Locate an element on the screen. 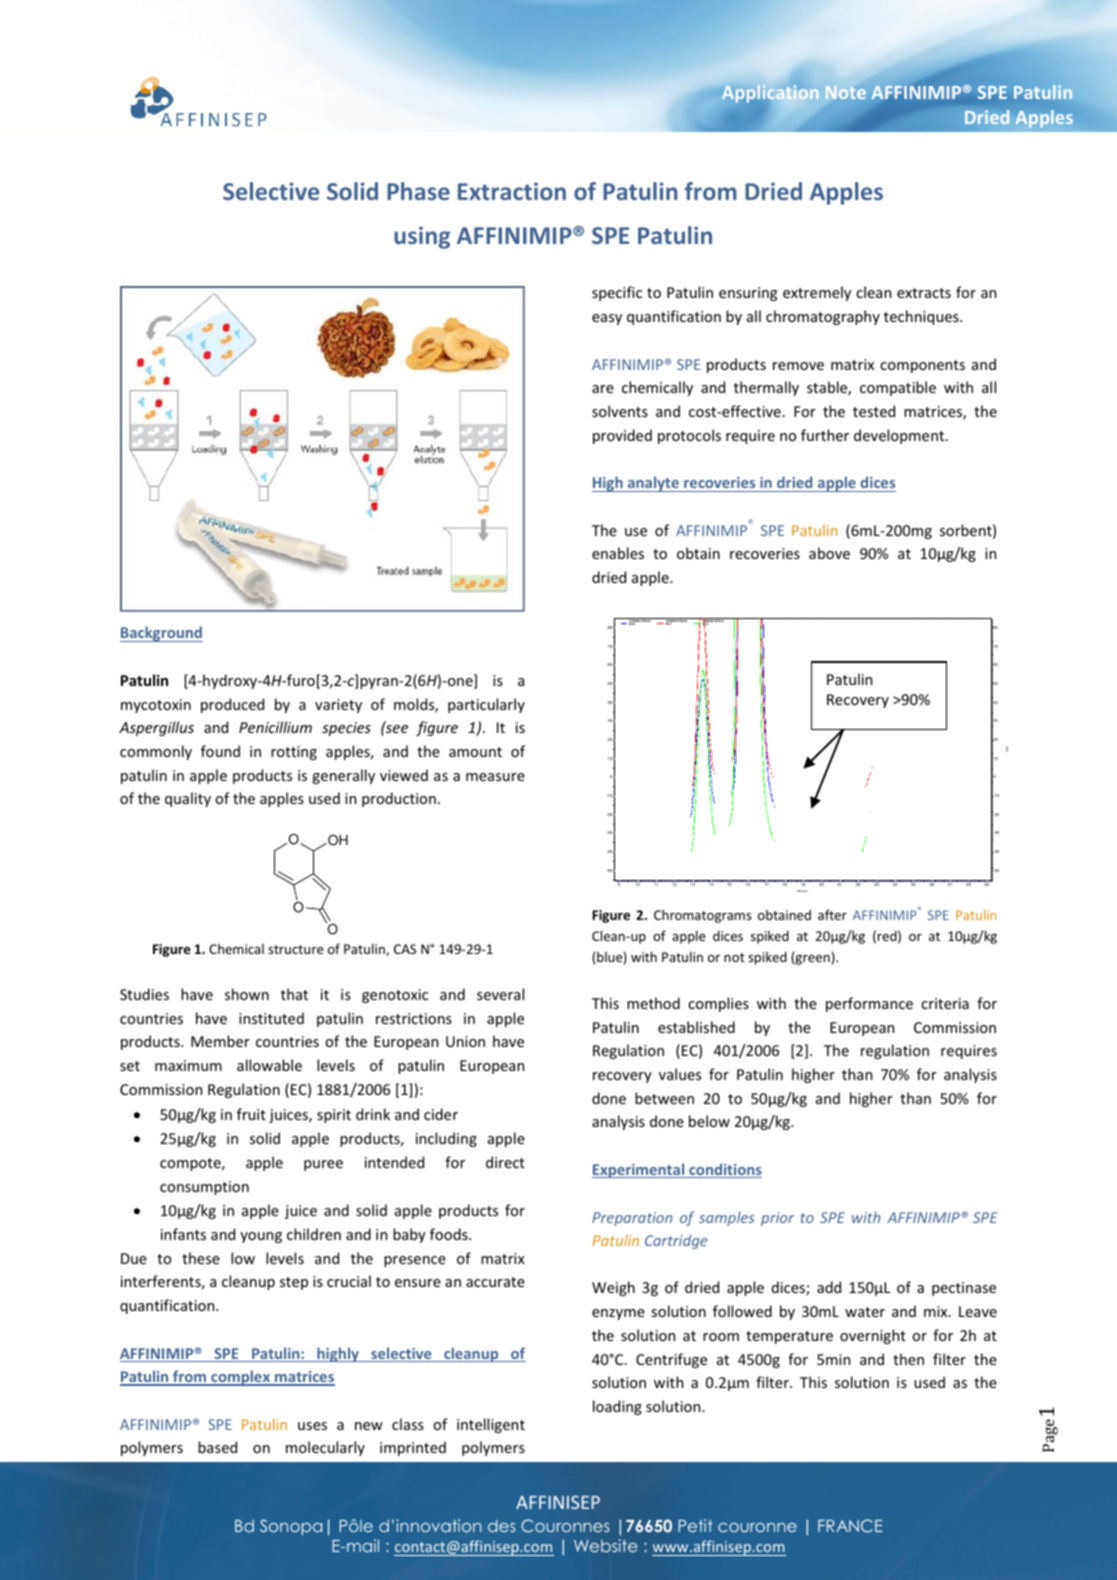  Member is located at coordinates (220, 1041).
